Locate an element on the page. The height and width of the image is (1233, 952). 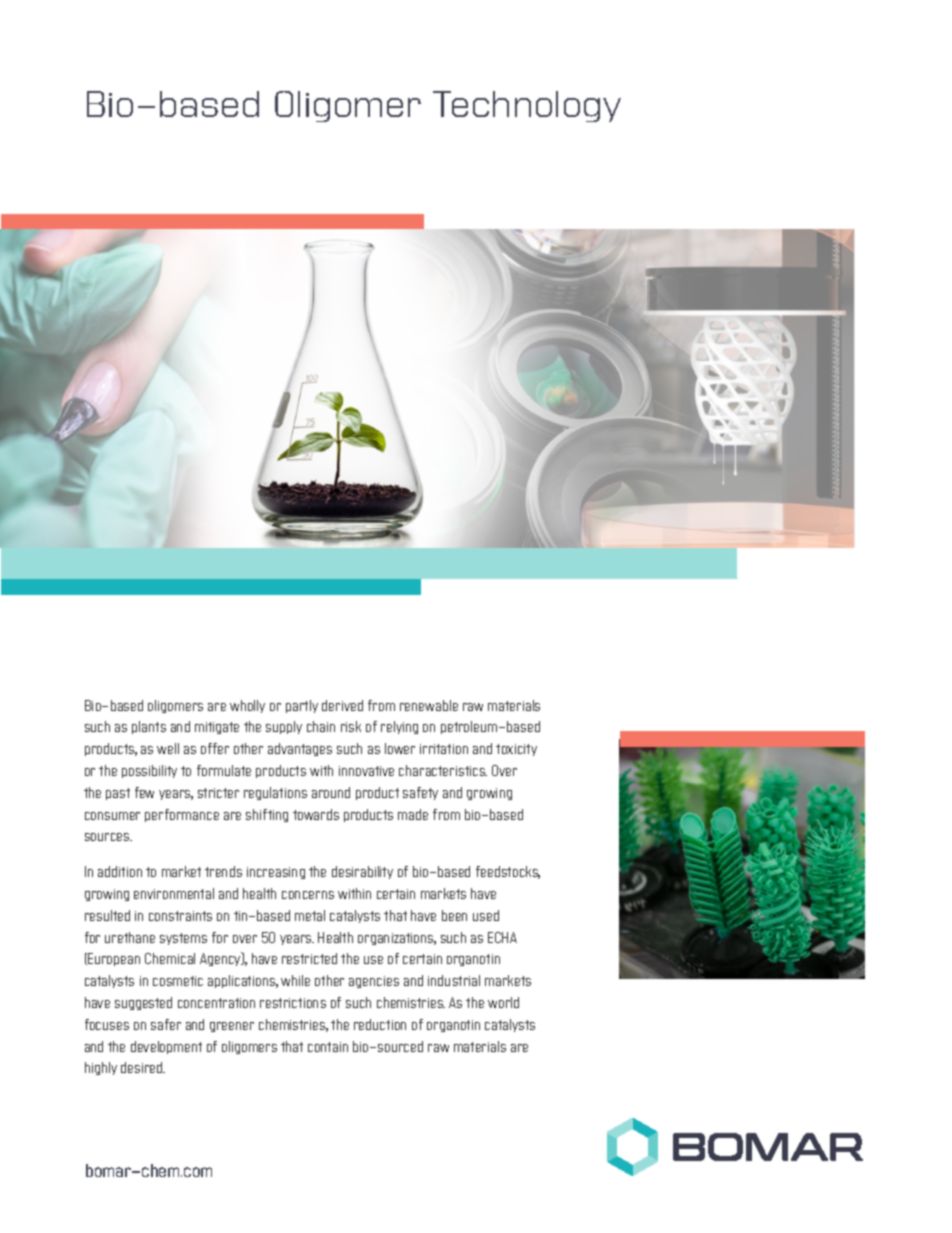
world is located at coordinates (503, 1002).
